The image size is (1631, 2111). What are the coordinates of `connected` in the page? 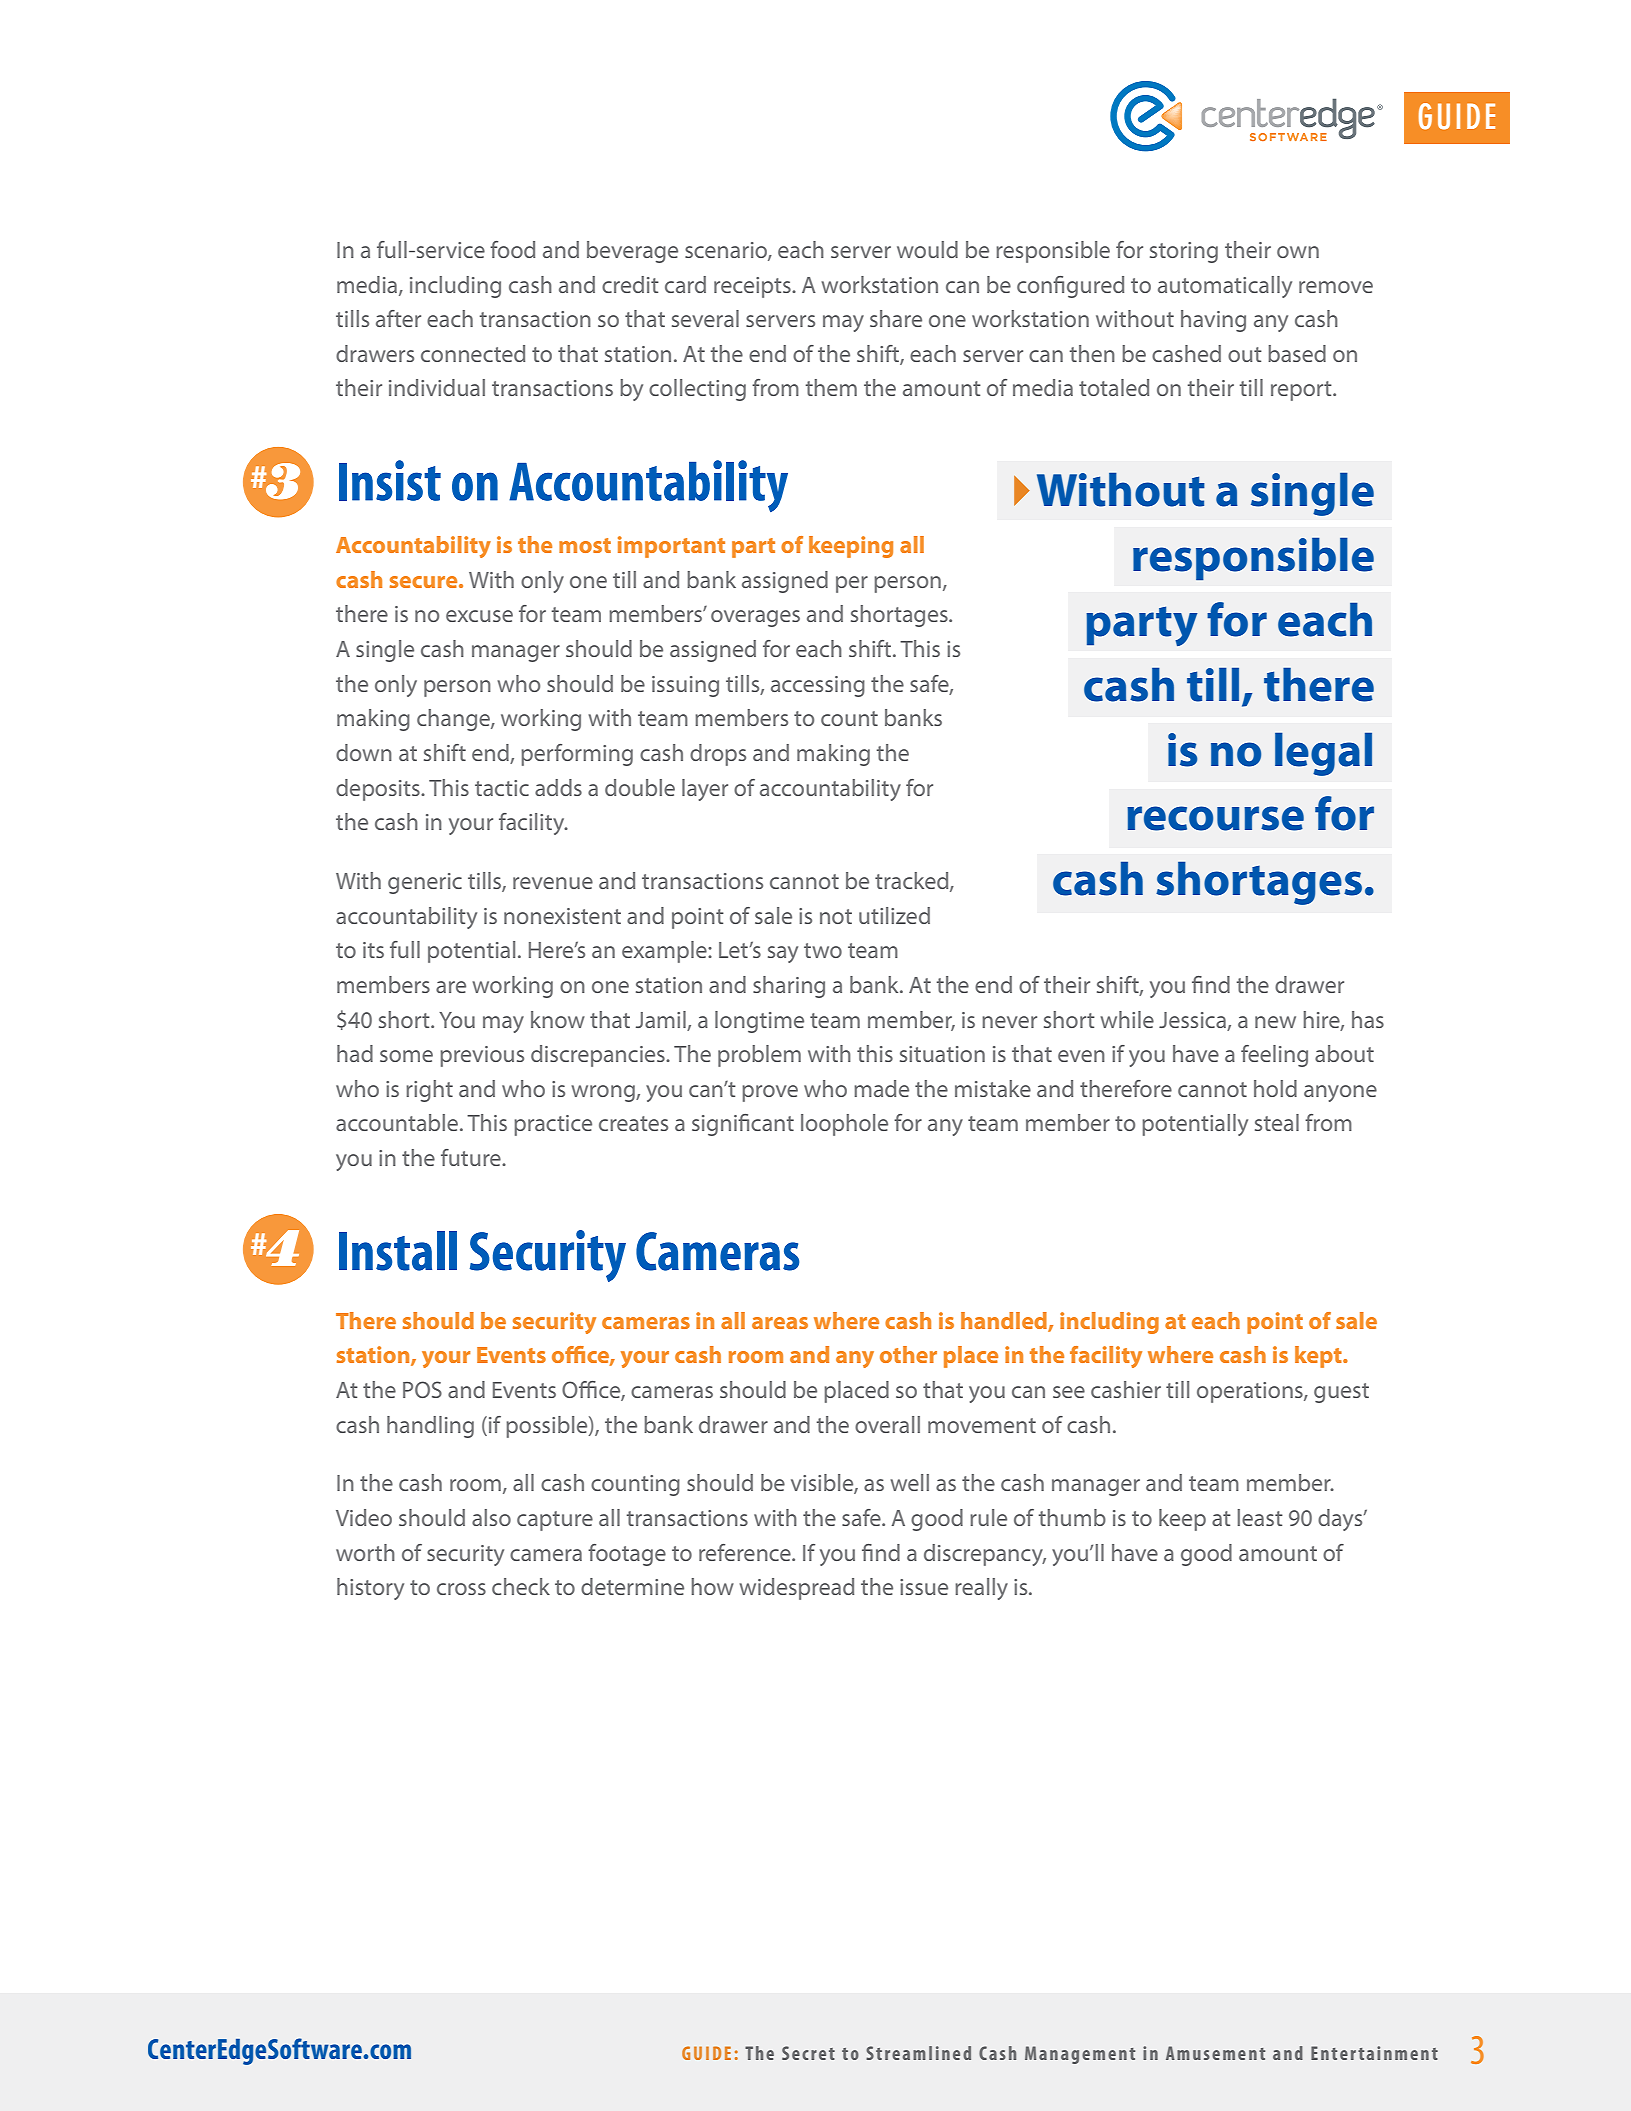 It's located at (473, 353).
